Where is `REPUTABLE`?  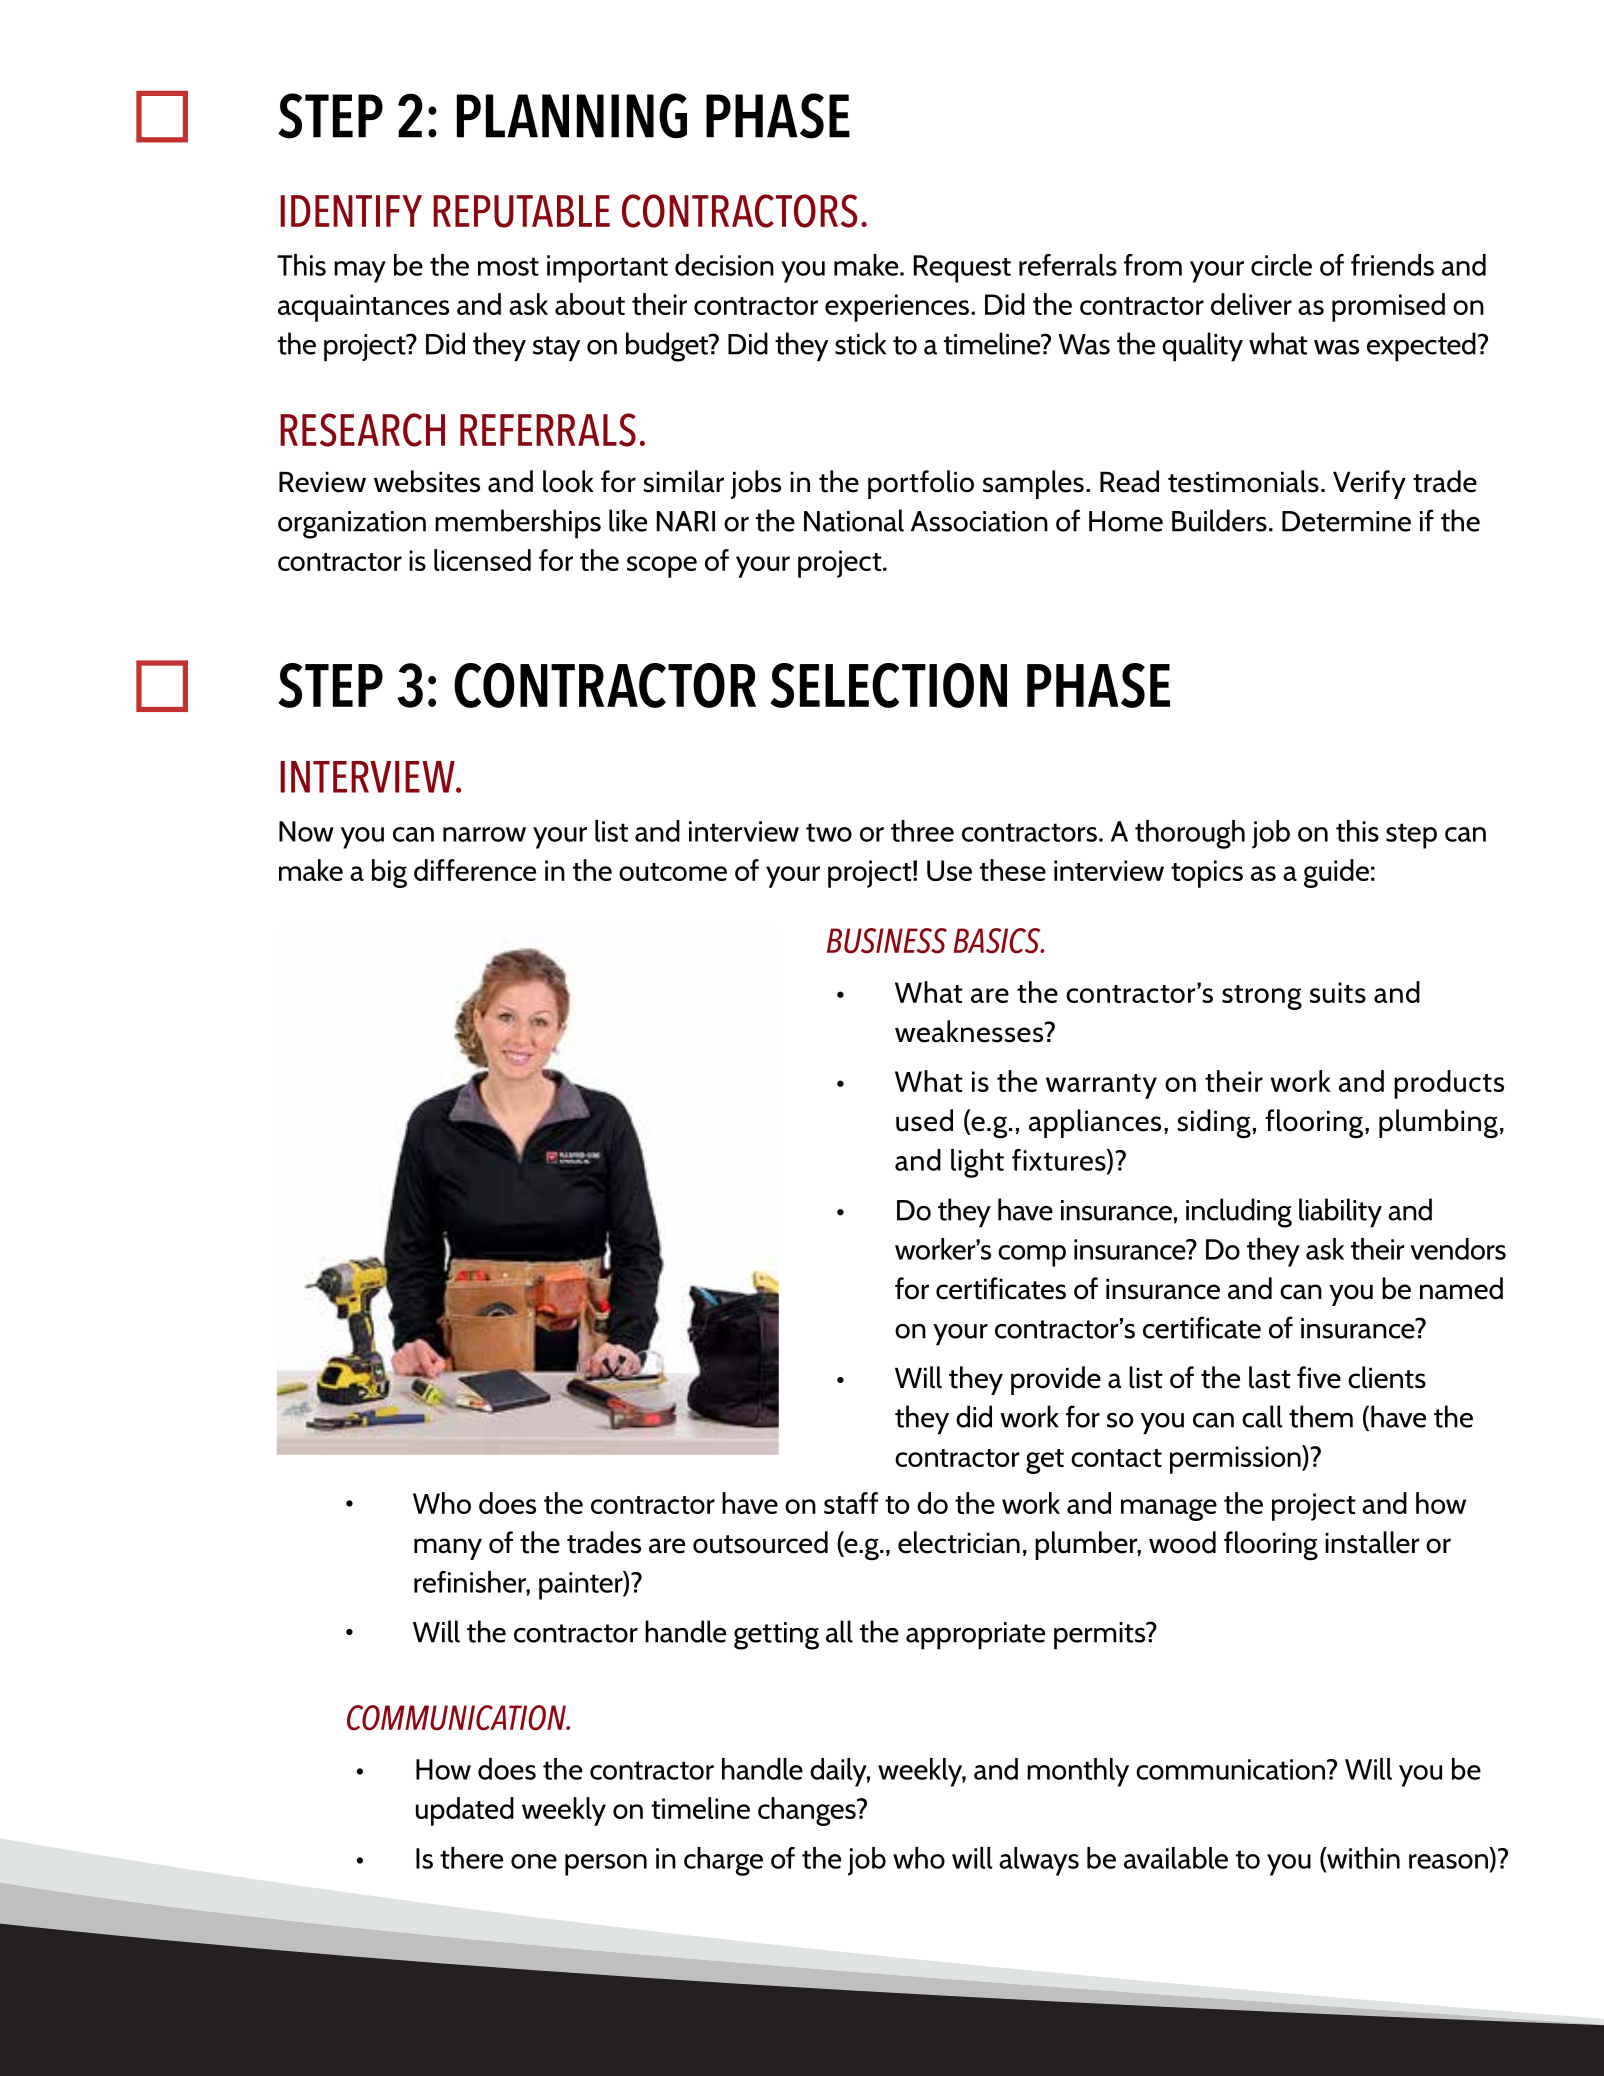
REPUTABLE is located at coordinates (521, 211).
